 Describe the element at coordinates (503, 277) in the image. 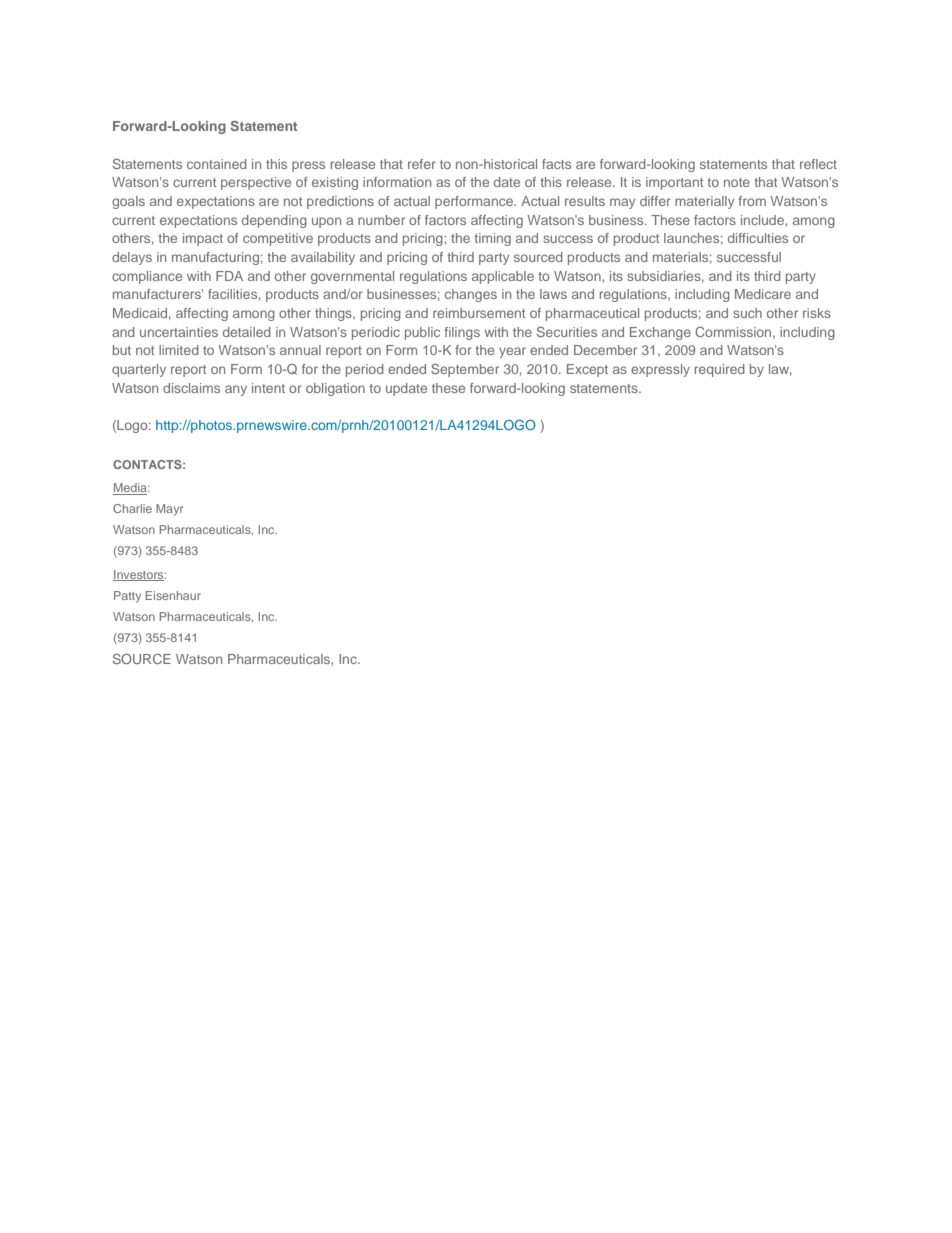

I see `applicable` at that location.
